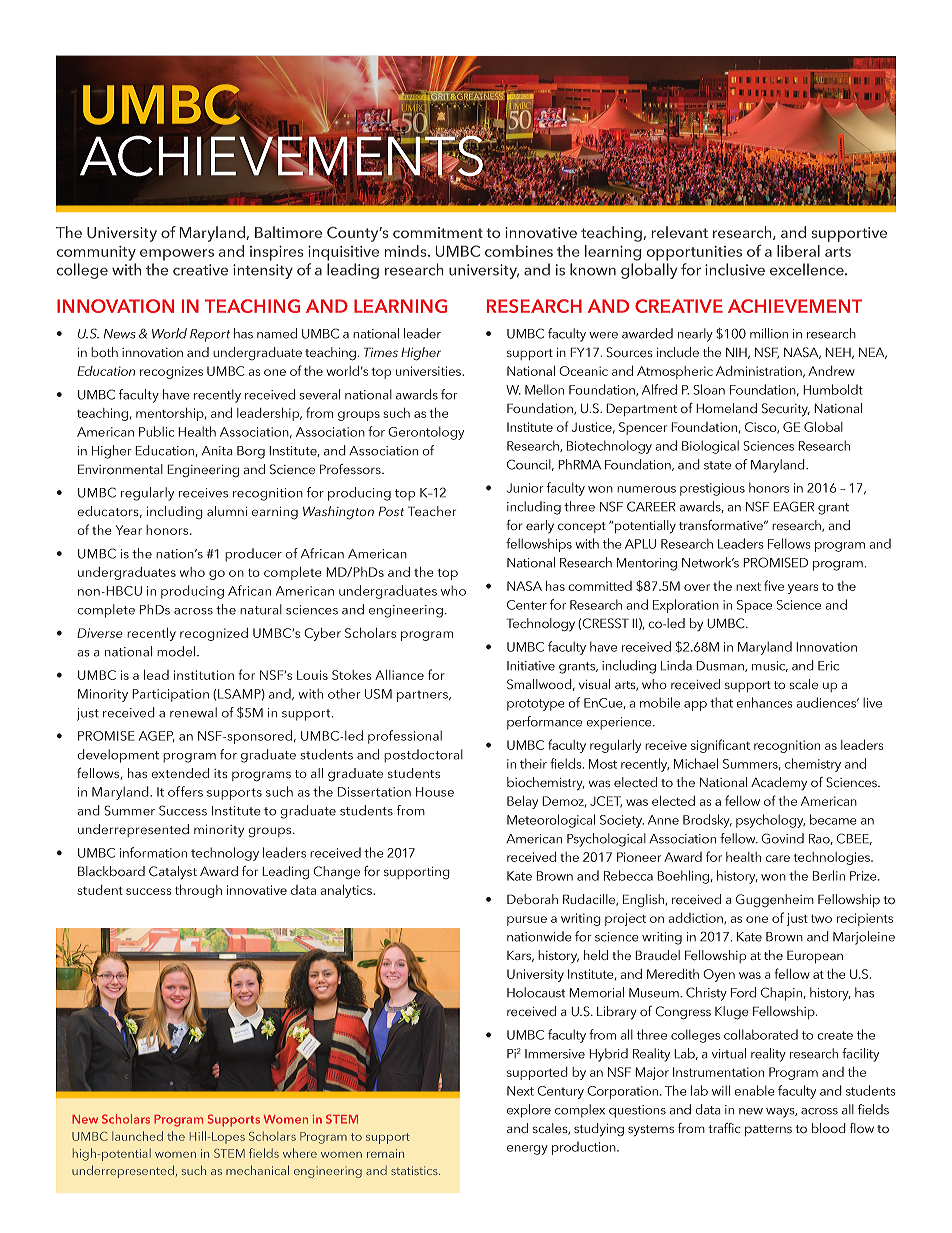 The image size is (952, 1233). I want to click on energy, so click(527, 1150).
